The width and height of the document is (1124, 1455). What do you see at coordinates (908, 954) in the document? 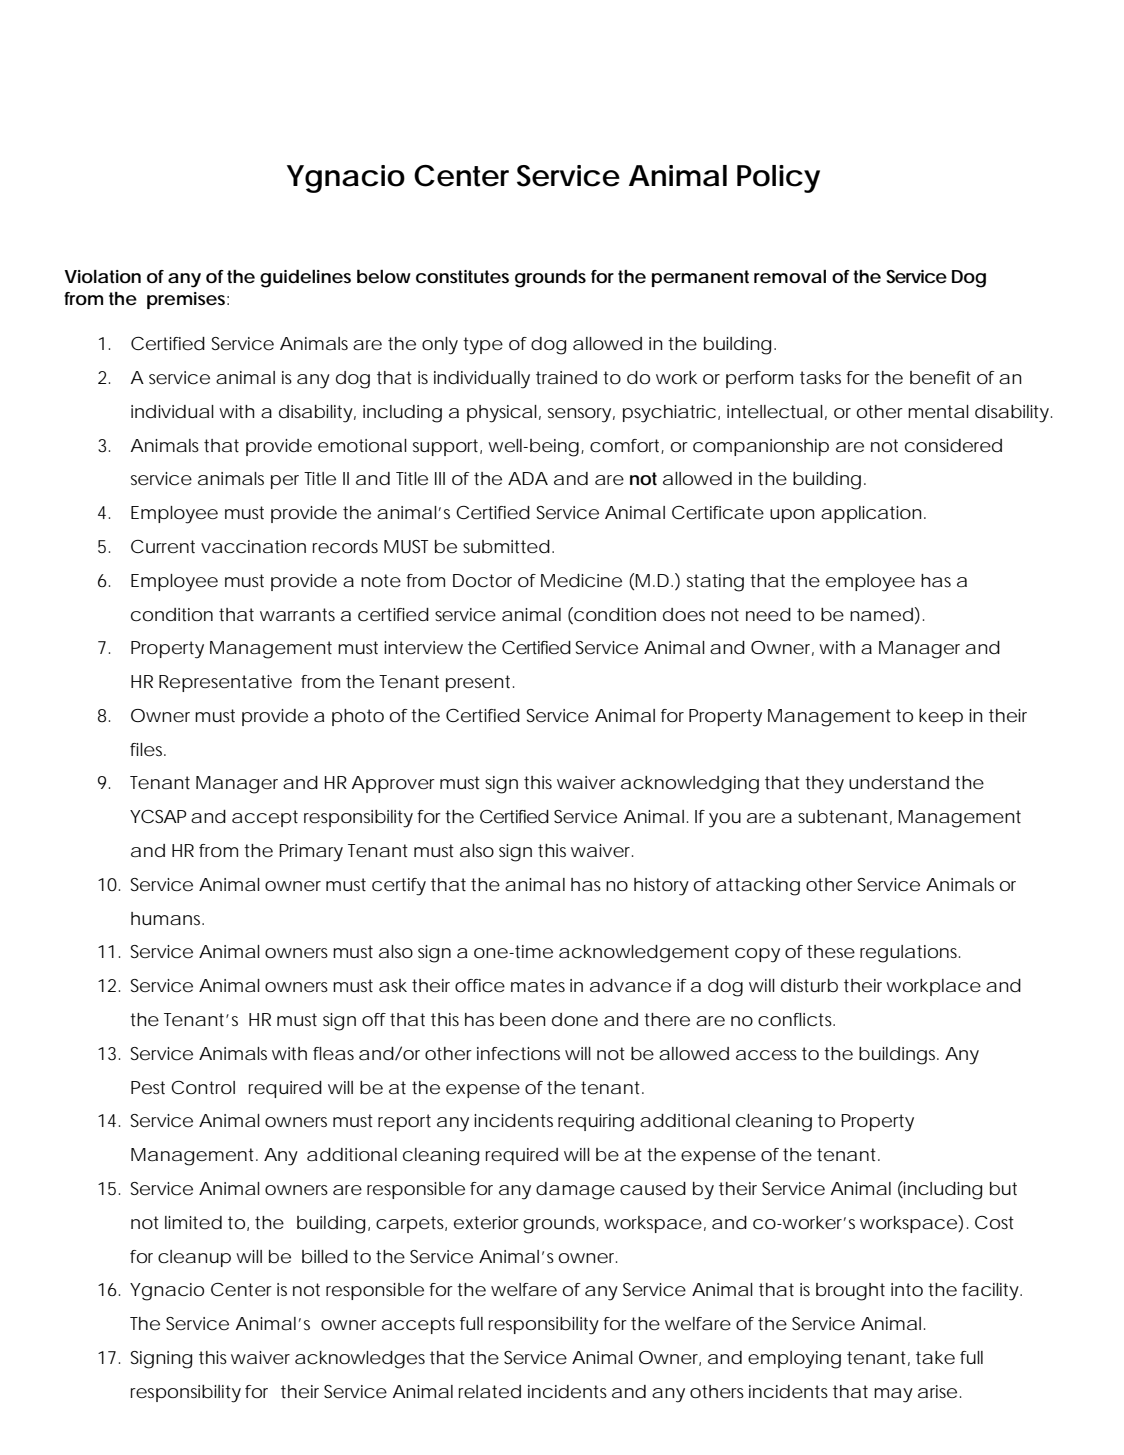
I see `regulations` at bounding box center [908, 954].
